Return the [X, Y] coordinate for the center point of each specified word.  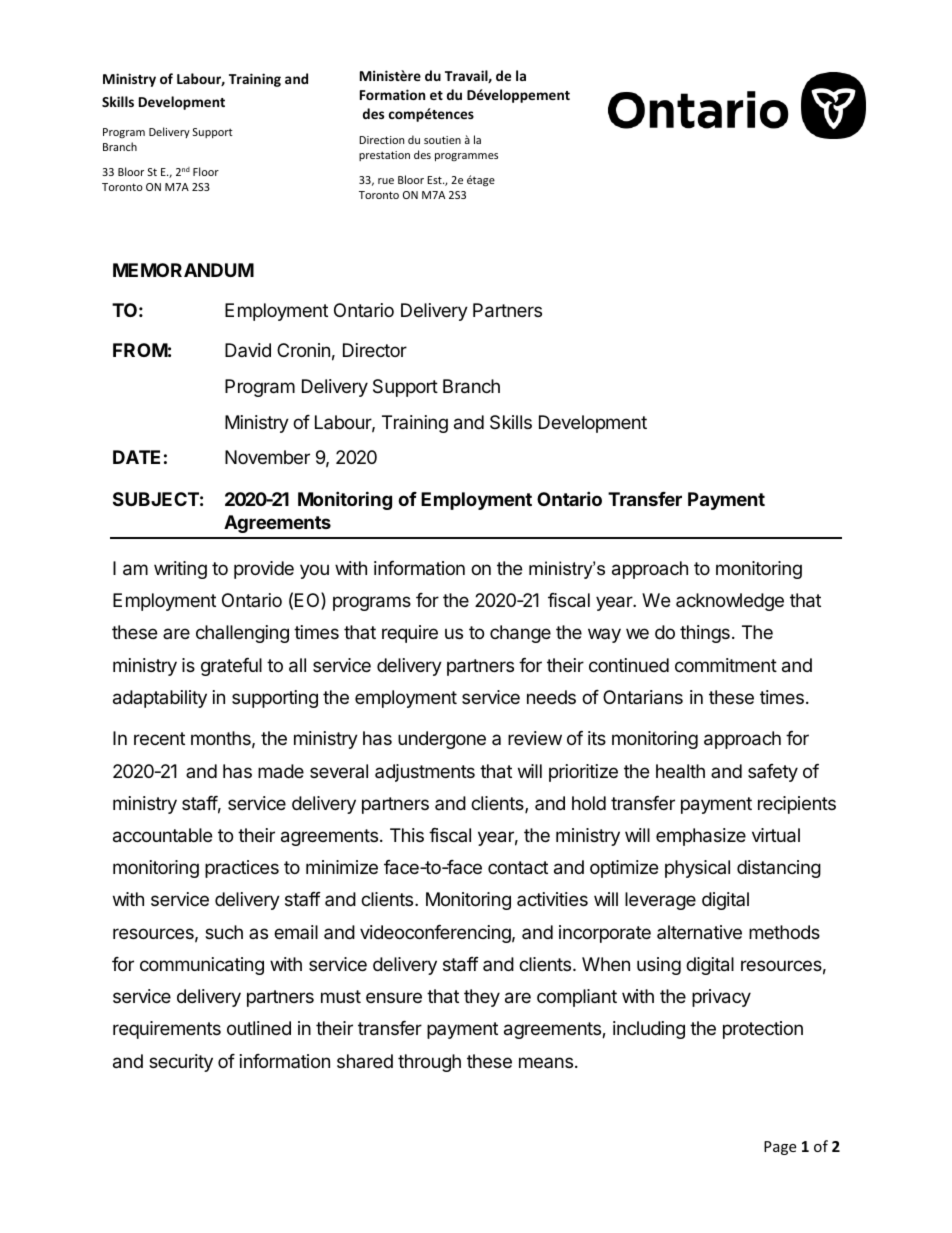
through [429, 1063]
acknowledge [730, 602]
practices [242, 869]
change [520, 634]
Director [375, 350]
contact [518, 868]
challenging [242, 634]
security [181, 1063]
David [248, 350]
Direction [381, 140]
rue [386, 181]
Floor [206, 171]
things [705, 634]
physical [697, 869]
